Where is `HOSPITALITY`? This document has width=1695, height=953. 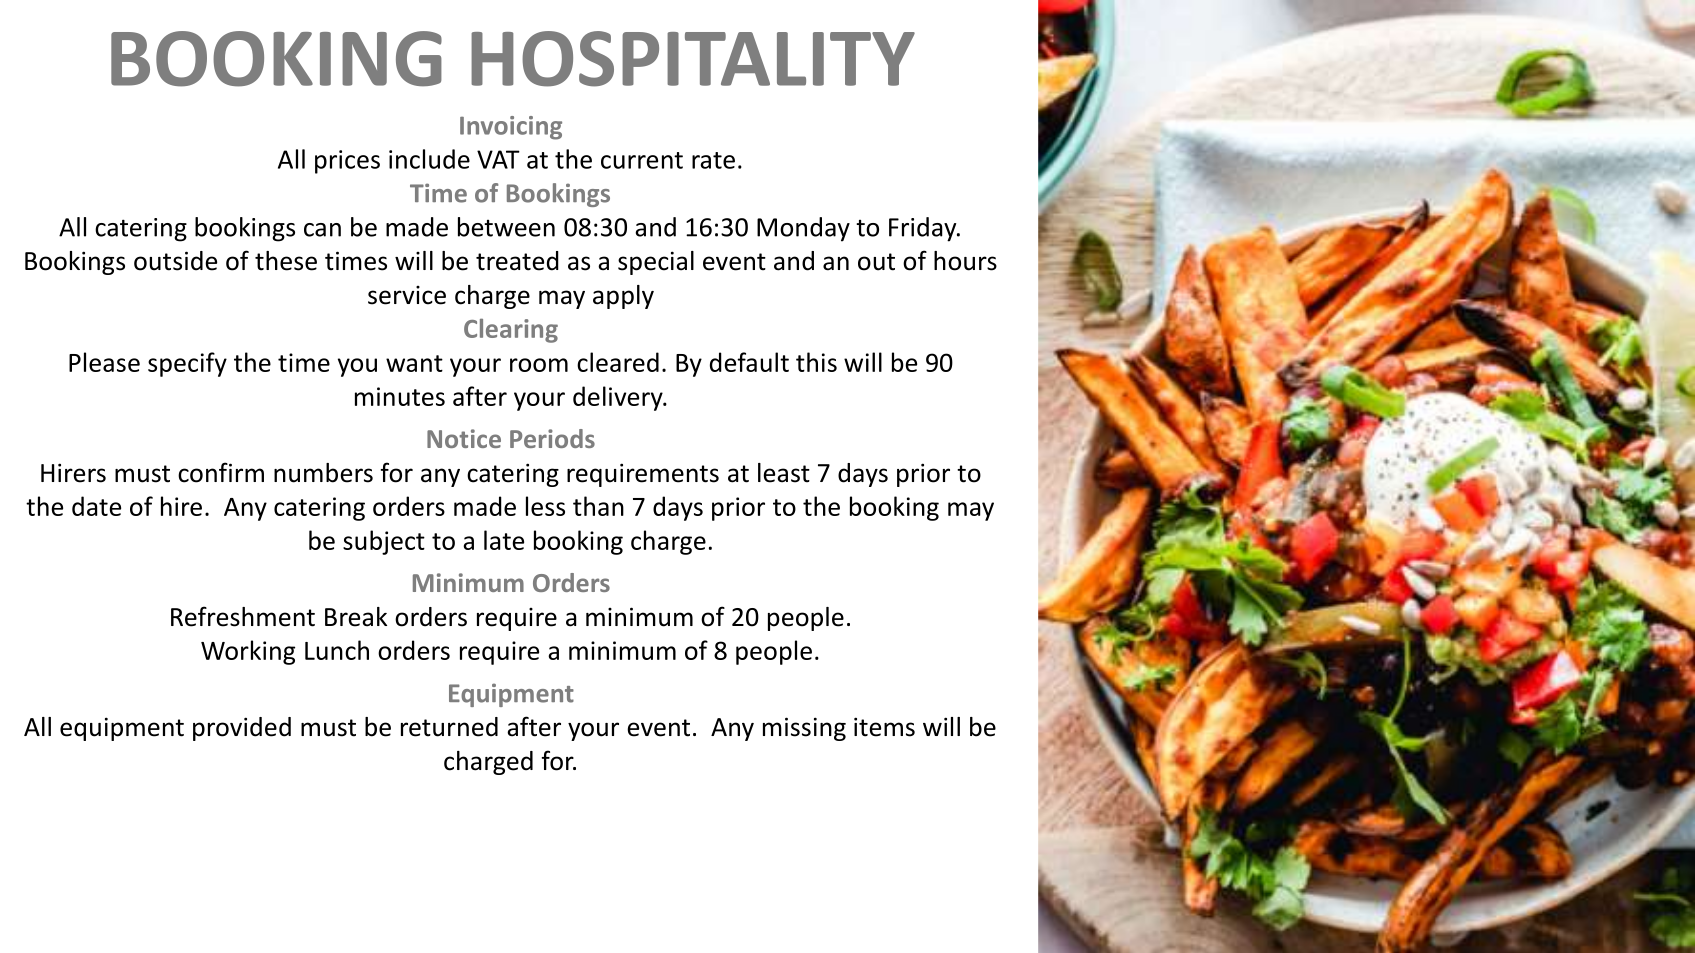 HOSPITALITY is located at coordinates (693, 59).
